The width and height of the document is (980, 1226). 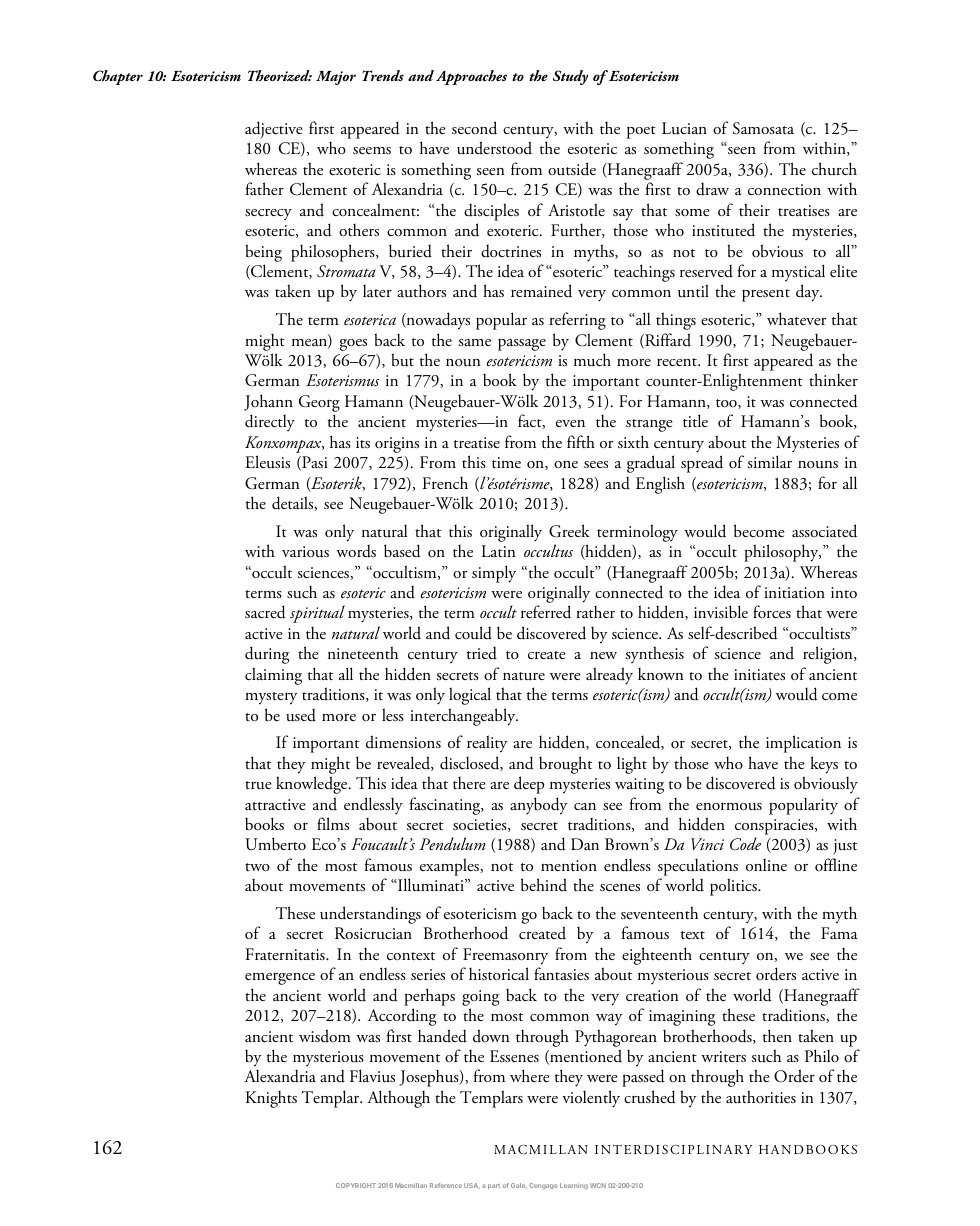 I want to click on adjective, so click(x=274, y=130).
